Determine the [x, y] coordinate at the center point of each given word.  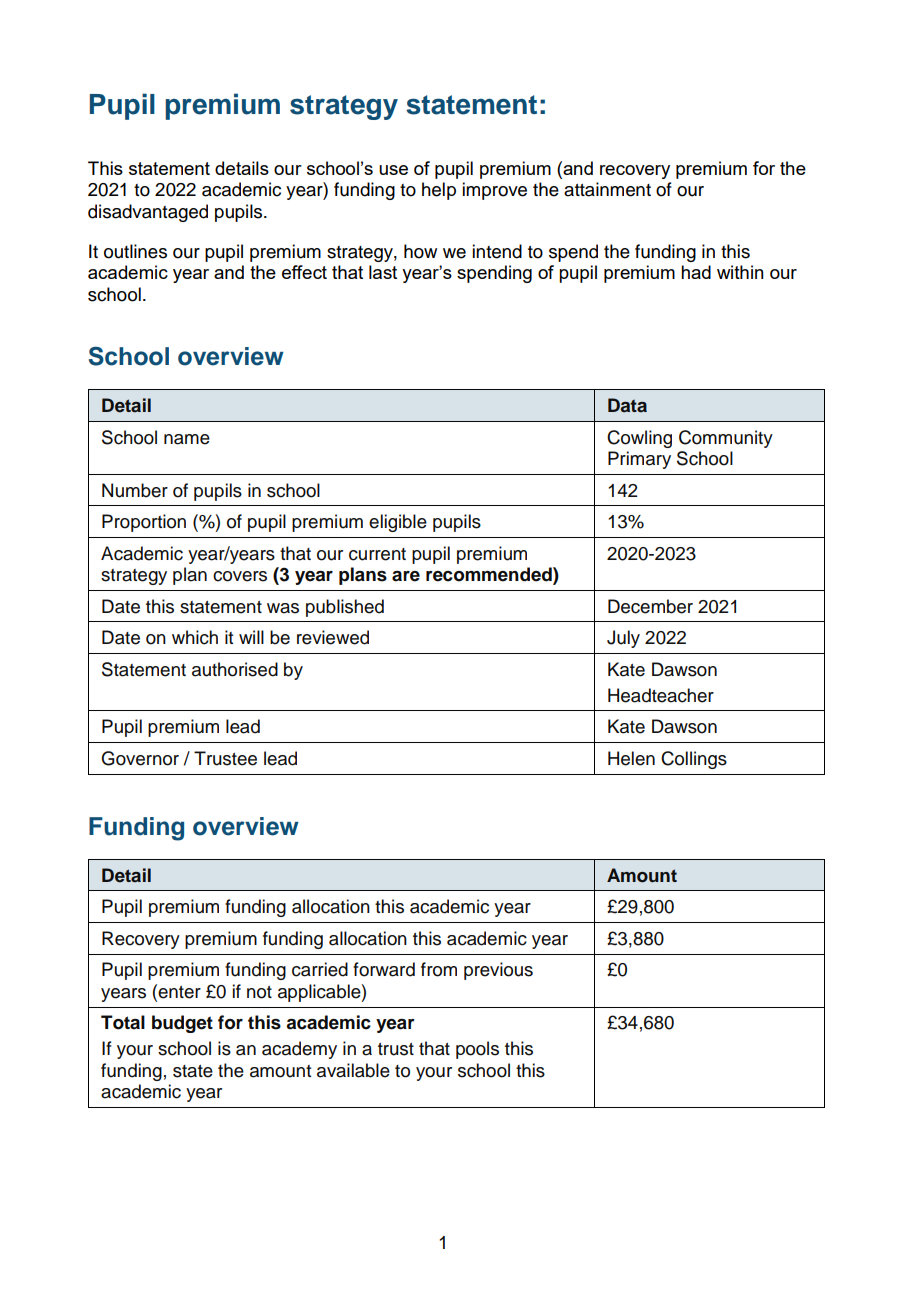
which [195, 637]
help [439, 191]
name [187, 439]
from [439, 969]
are [406, 576]
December [650, 606]
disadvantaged [148, 213]
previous [498, 971]
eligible [398, 523]
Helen [631, 758]
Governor [140, 758]
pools [477, 1050]
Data [627, 405]
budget [182, 1024]
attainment [607, 189]
